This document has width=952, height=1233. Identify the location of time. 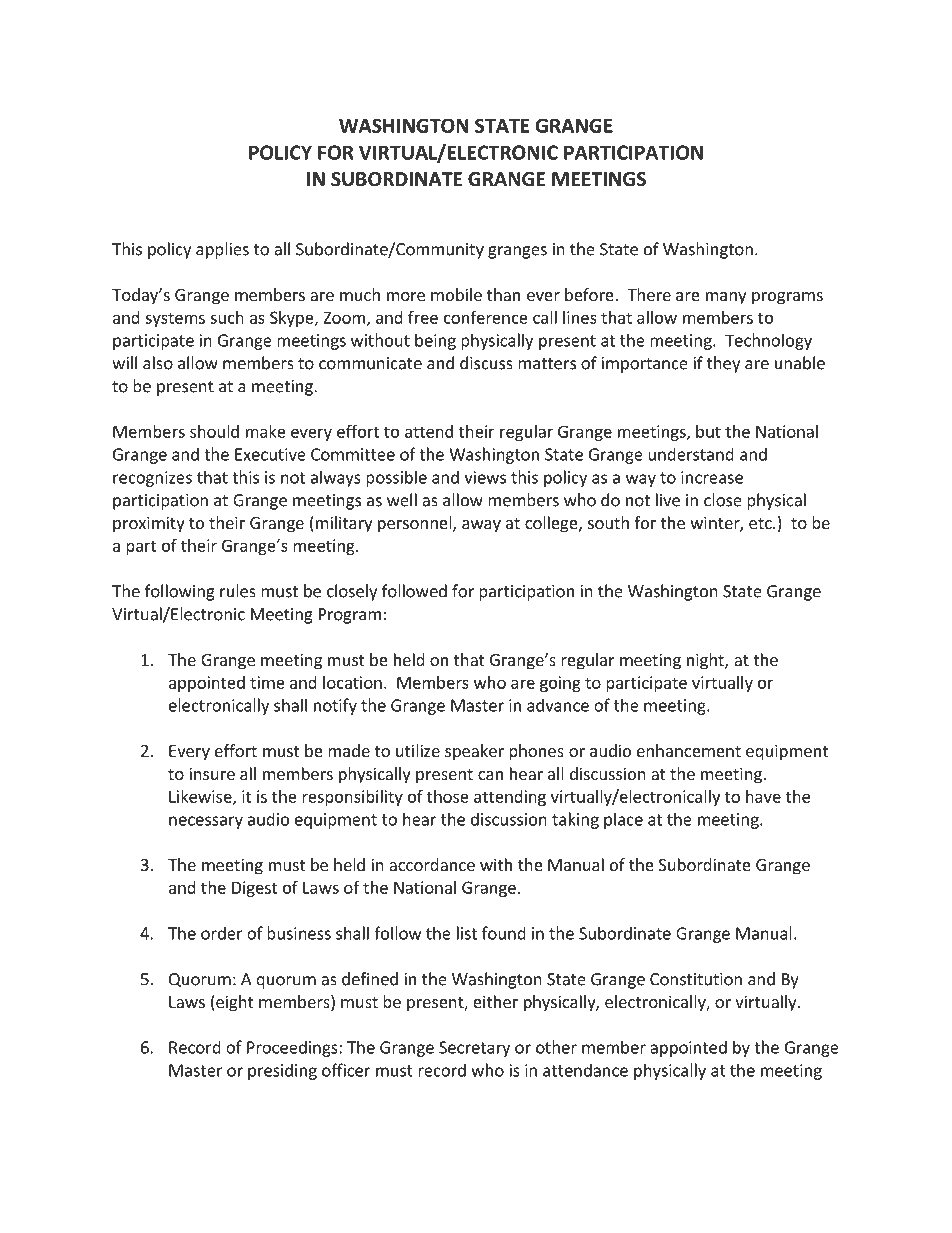
(267, 682).
